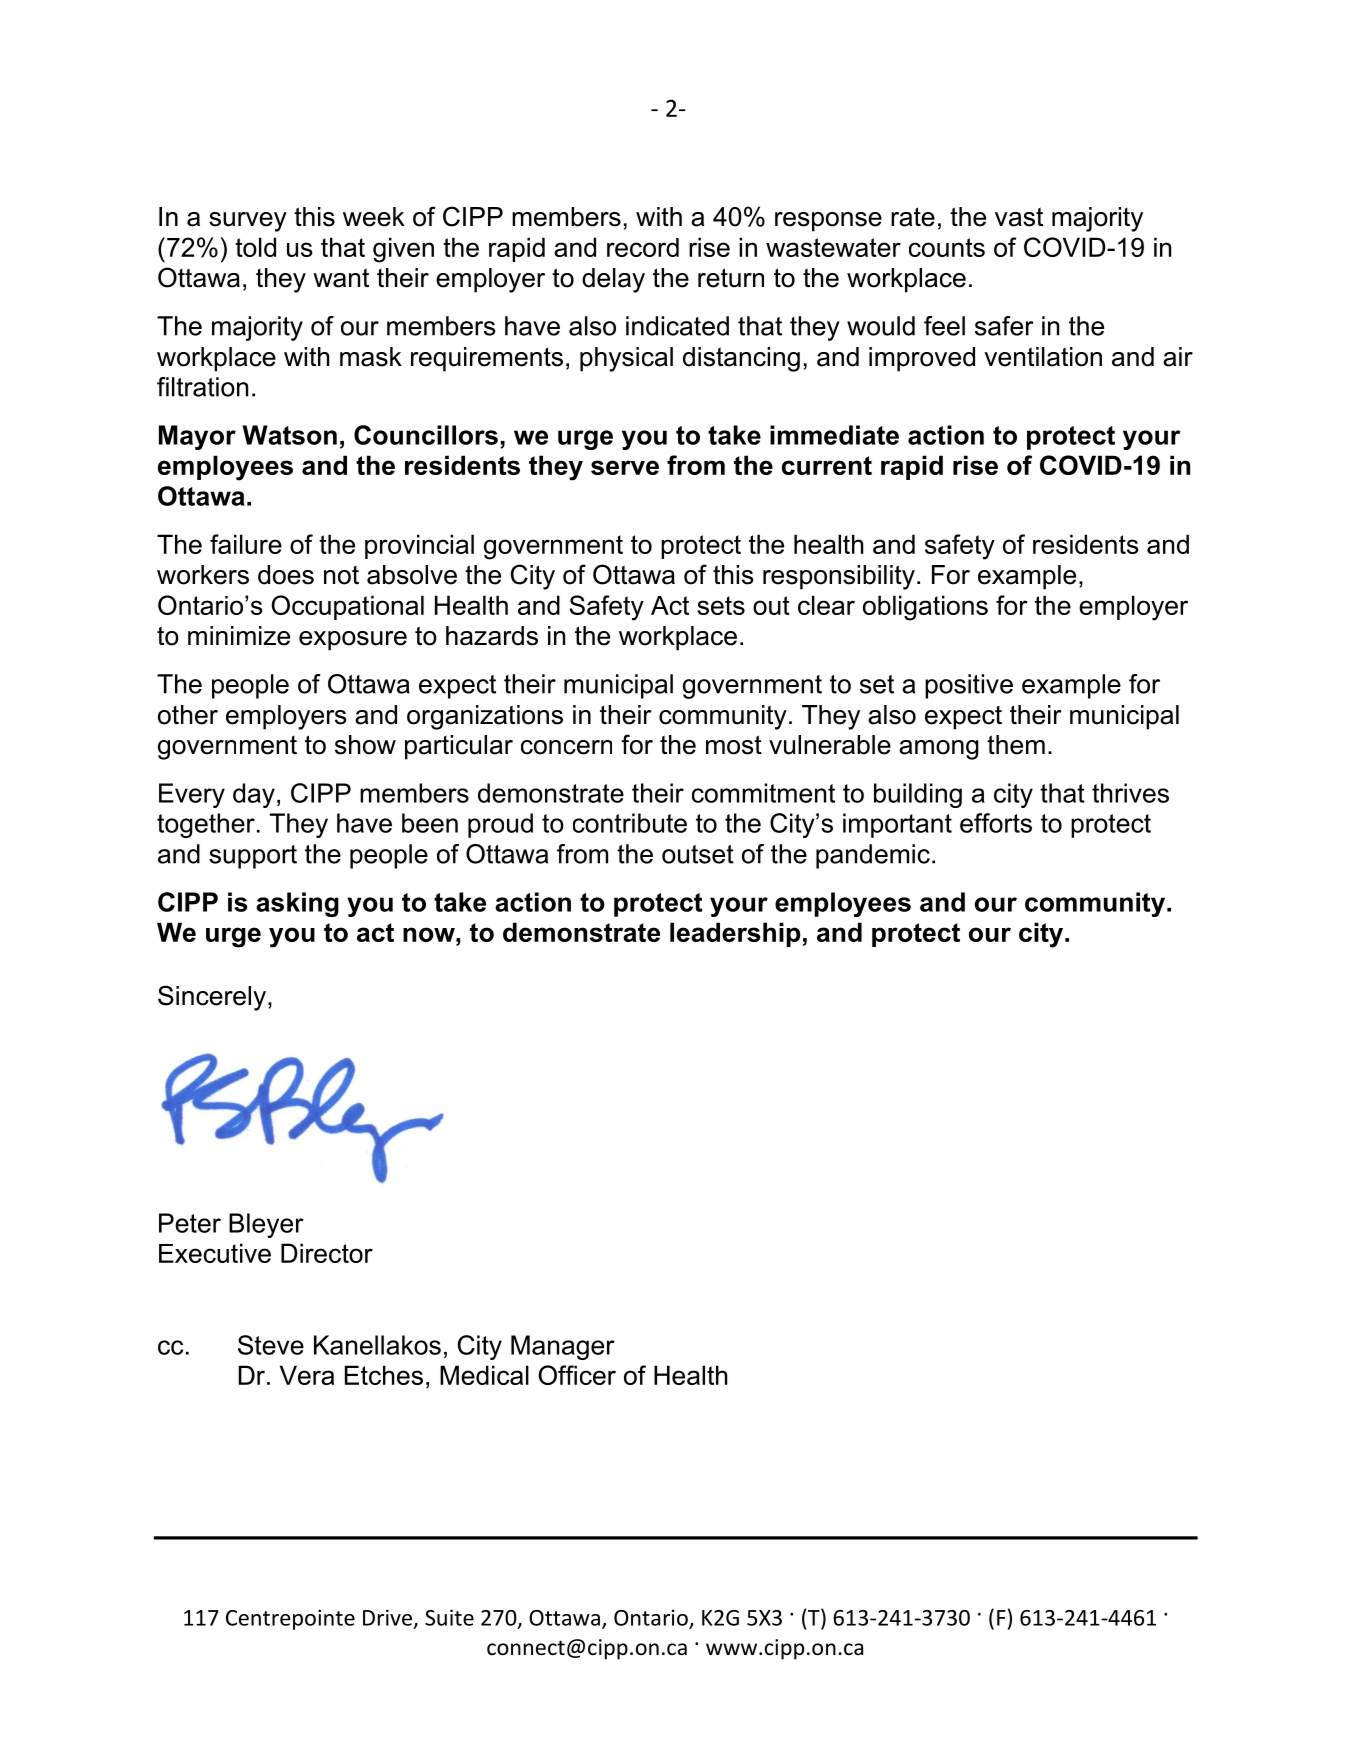  What do you see at coordinates (1016, 745) in the screenshot?
I see `them` at bounding box center [1016, 745].
